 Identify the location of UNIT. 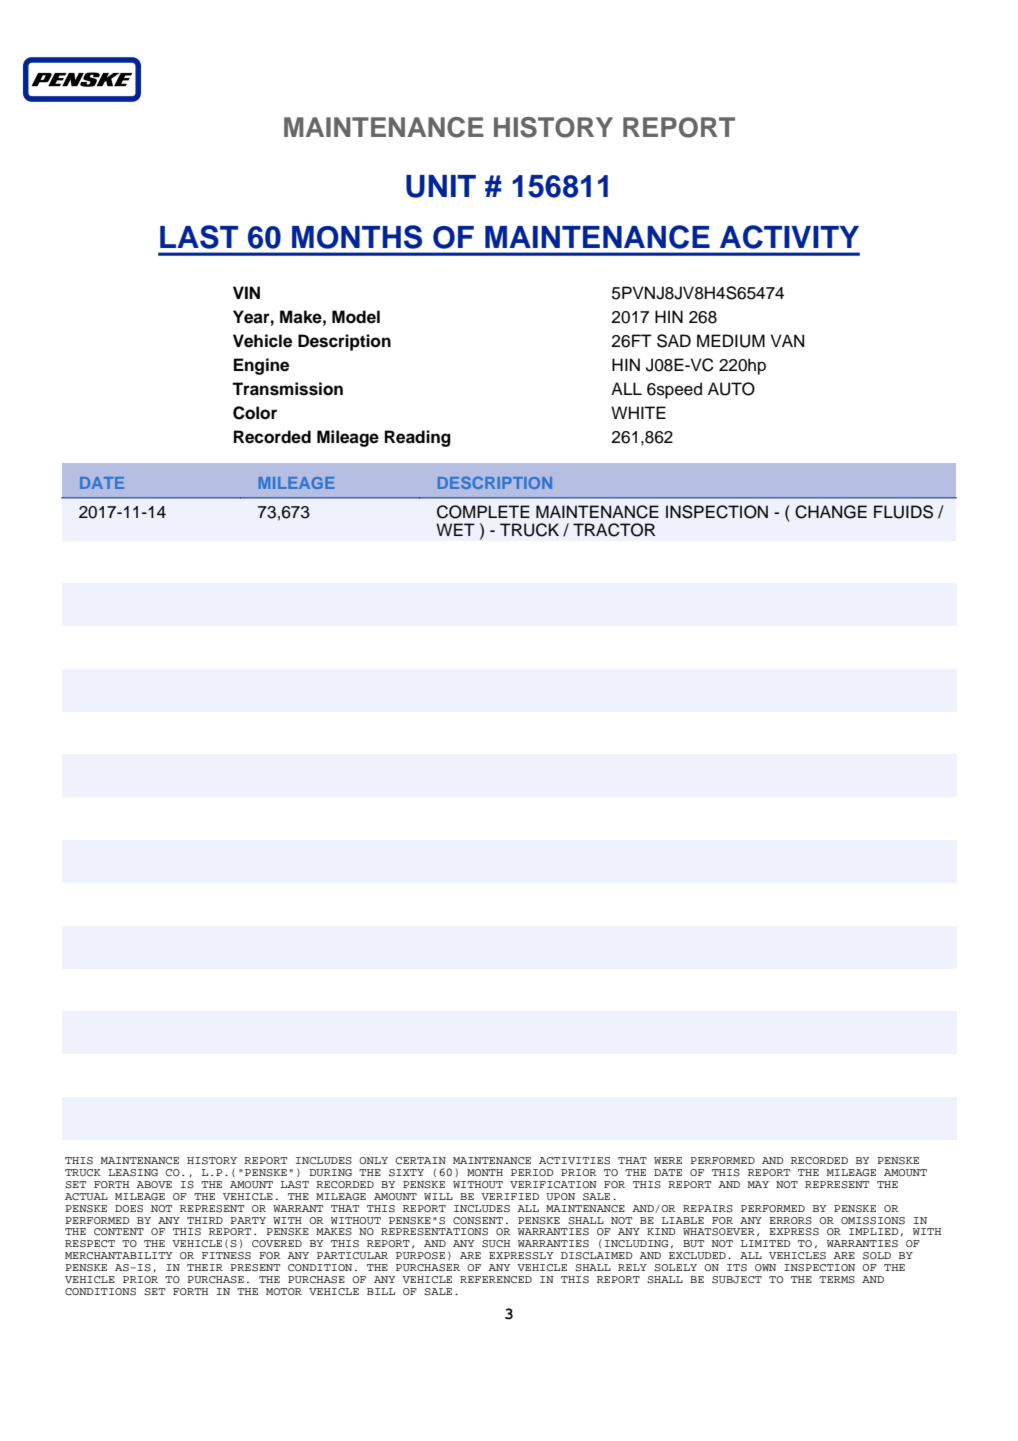
(441, 186).
